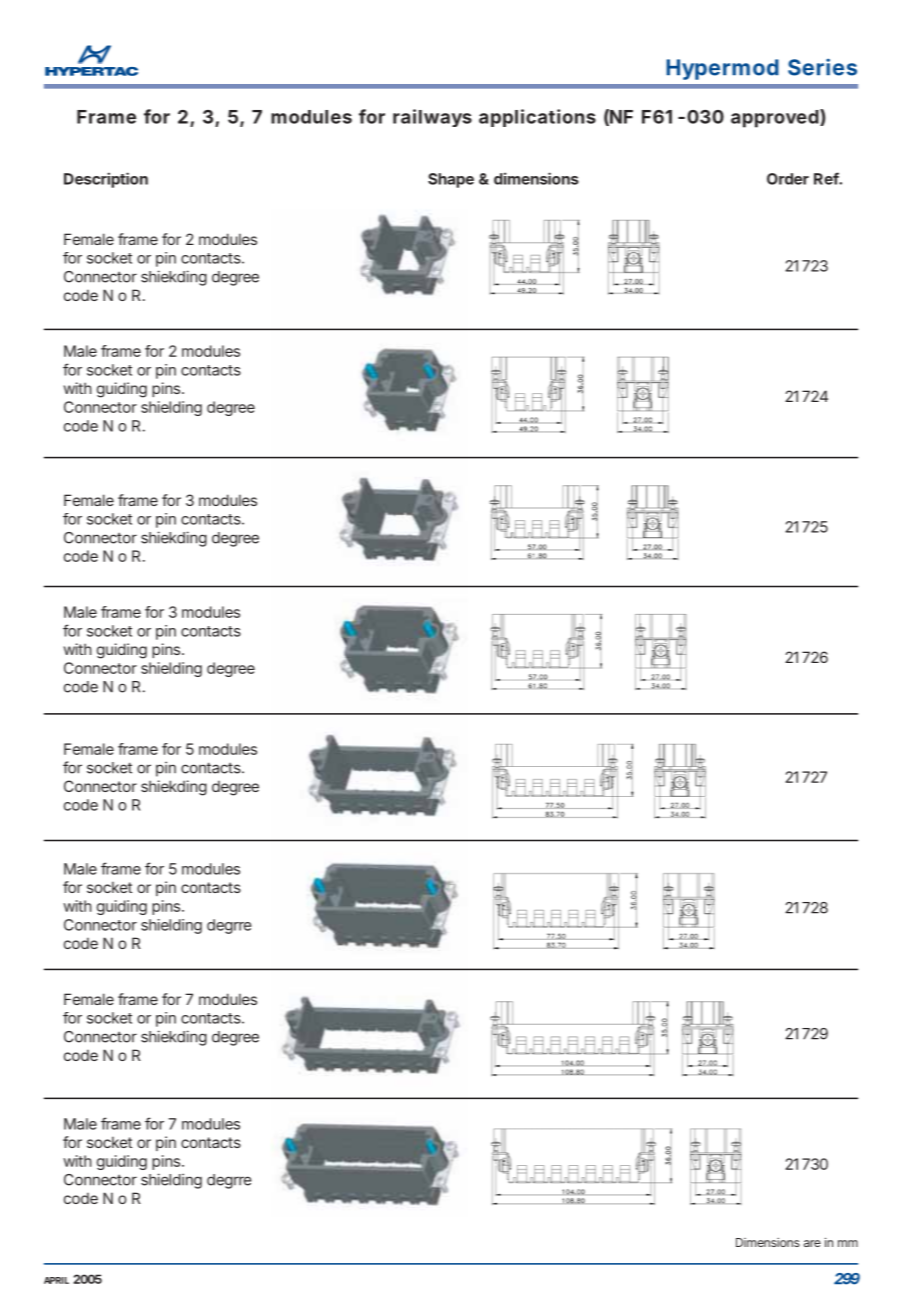 The width and height of the screenshot is (924, 1308). I want to click on Order, so click(788, 179).
